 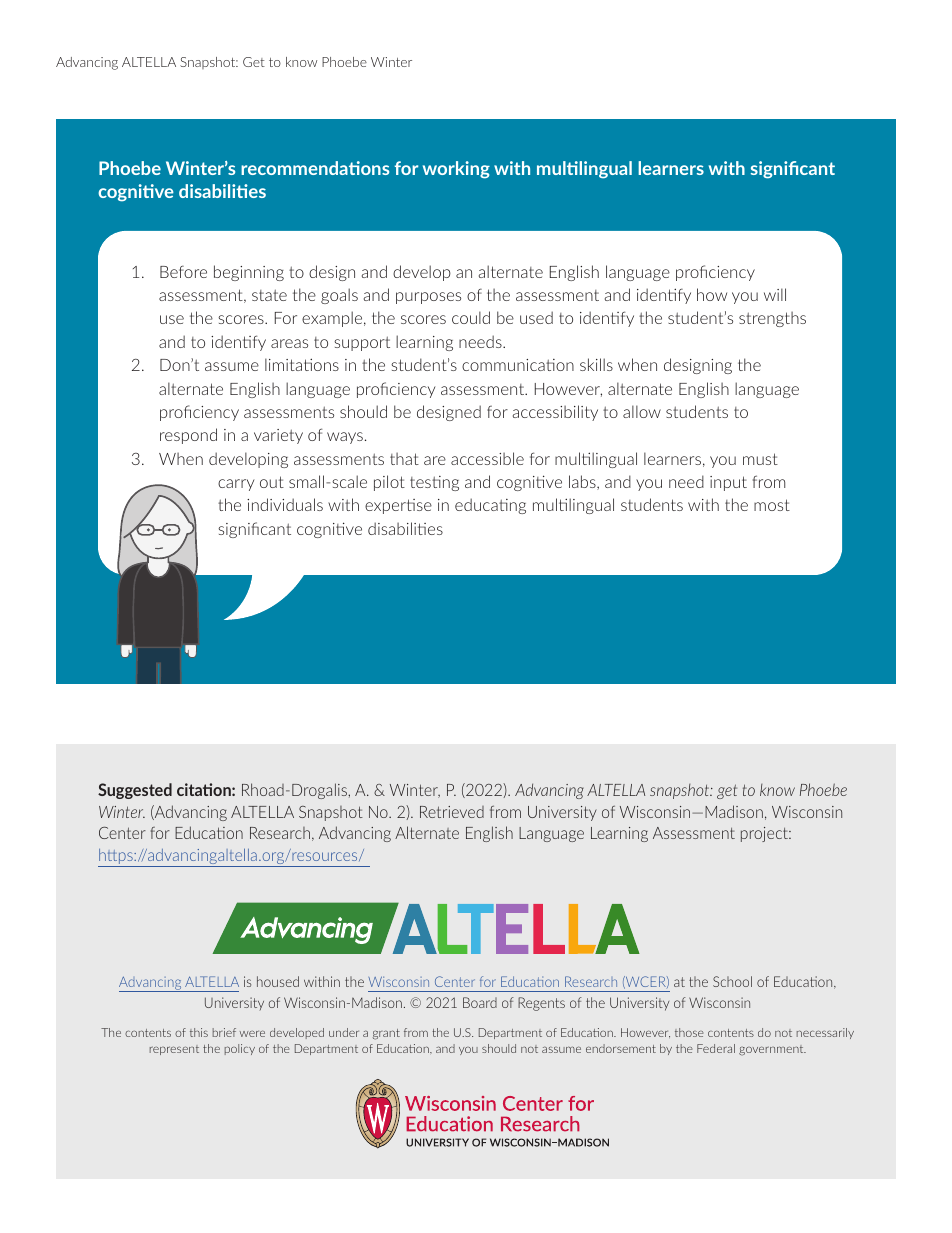 What do you see at coordinates (315, 168) in the screenshot?
I see `recommendations` at bounding box center [315, 168].
